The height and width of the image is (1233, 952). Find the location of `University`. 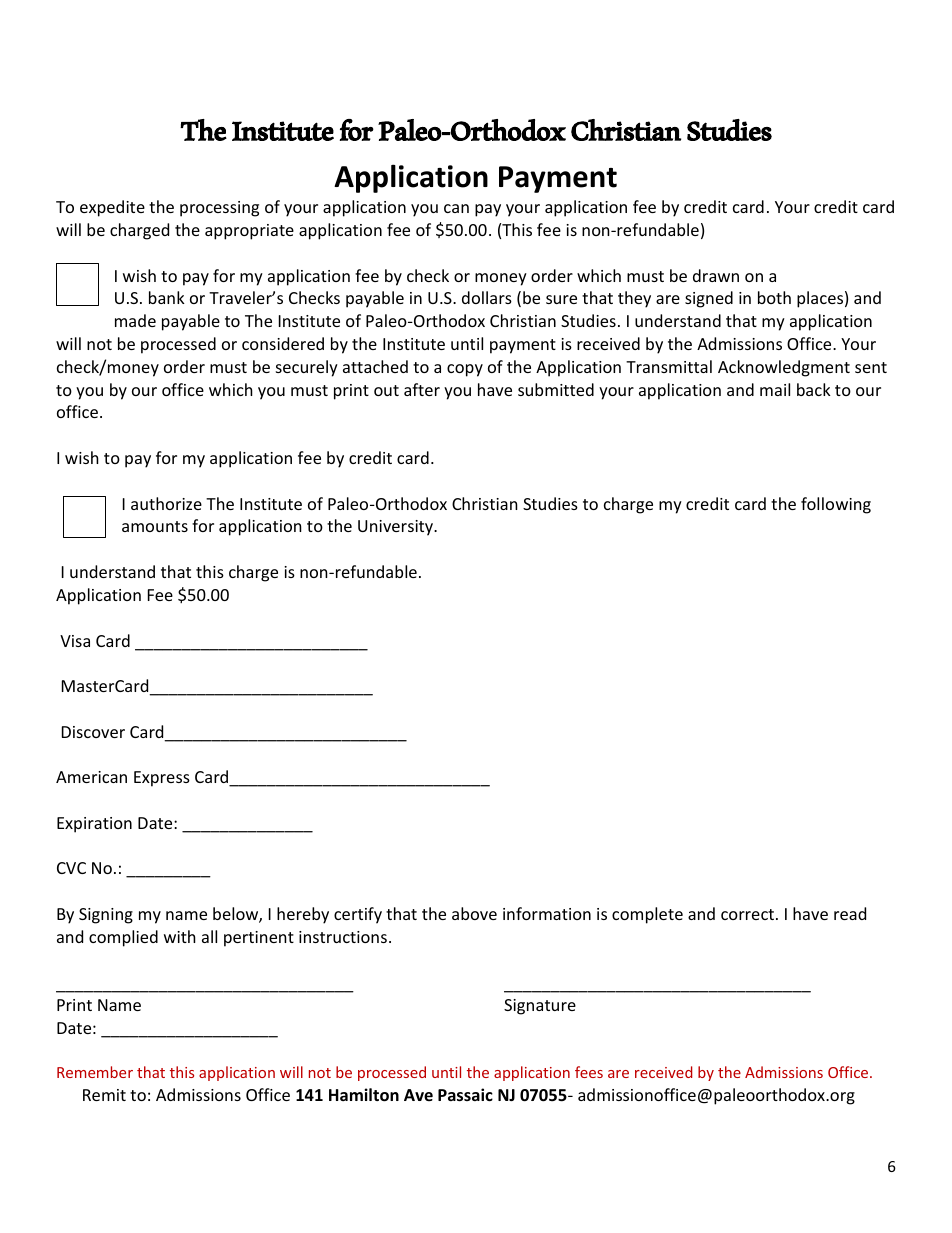

University is located at coordinates (397, 528).
